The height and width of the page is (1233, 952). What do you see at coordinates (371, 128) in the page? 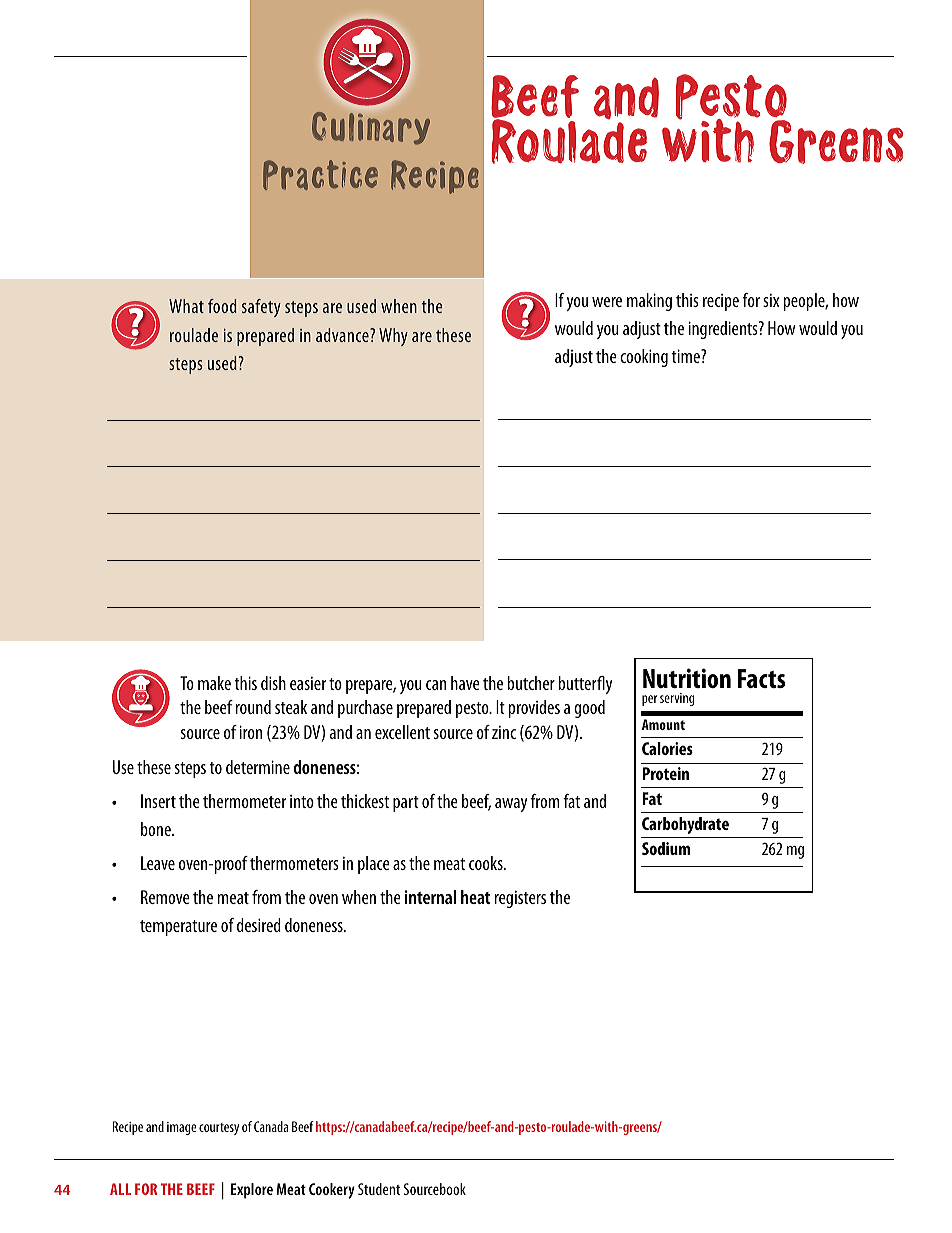
I see `Culinary` at bounding box center [371, 128].
